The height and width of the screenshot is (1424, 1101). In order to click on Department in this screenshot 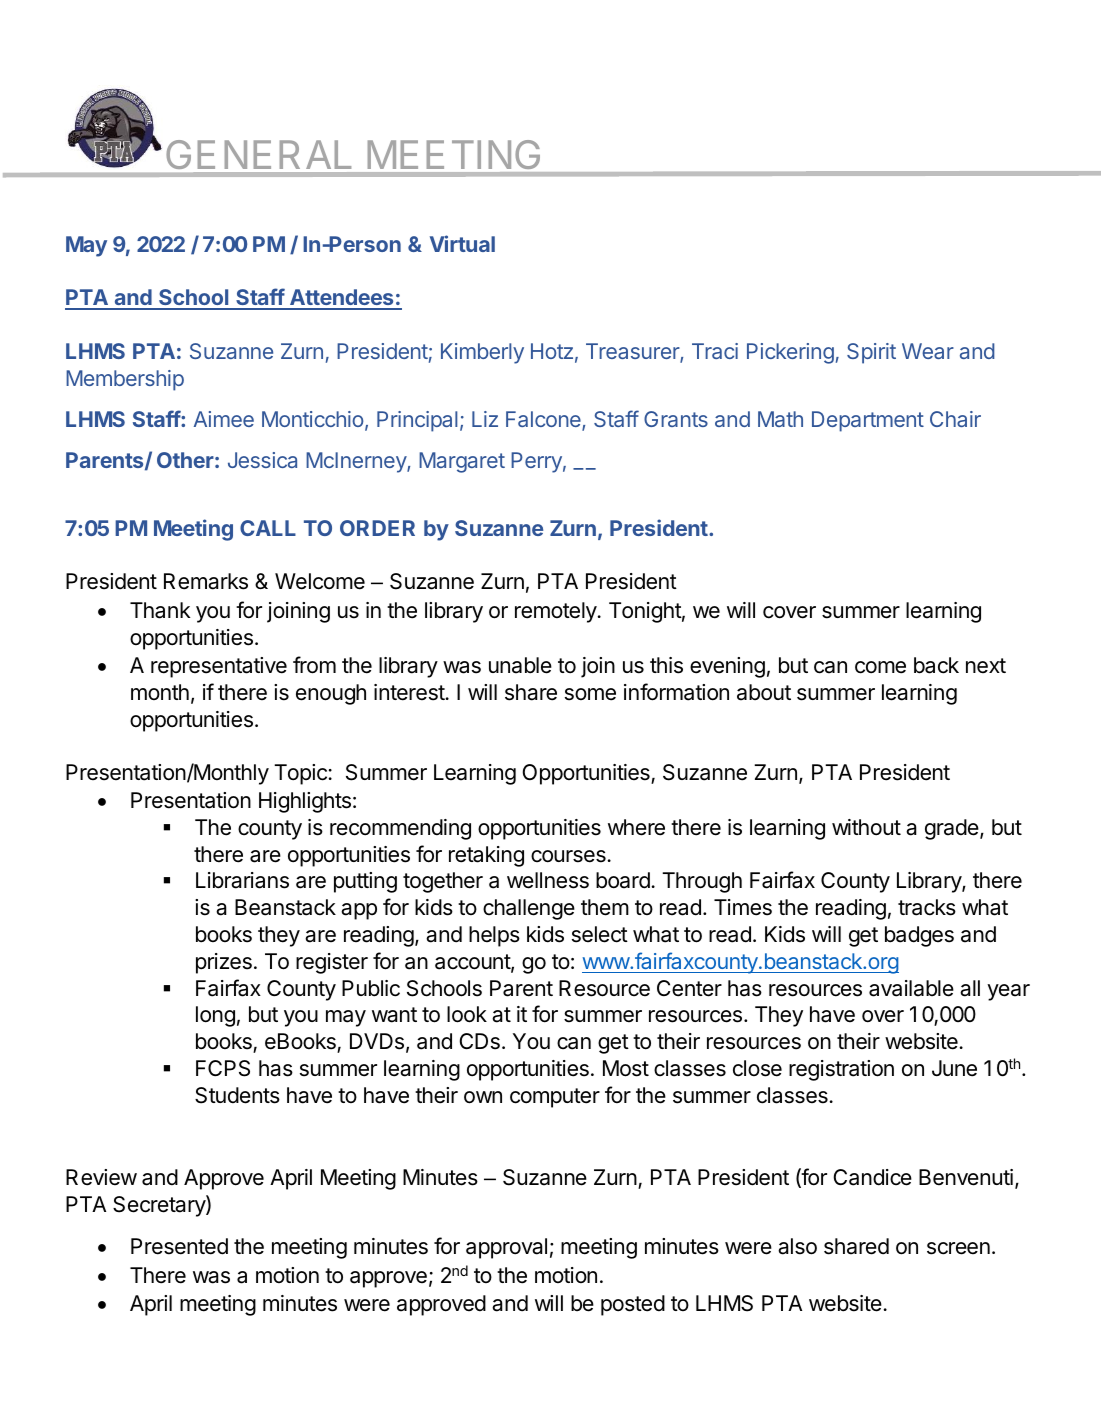, I will do `click(868, 421)`.
